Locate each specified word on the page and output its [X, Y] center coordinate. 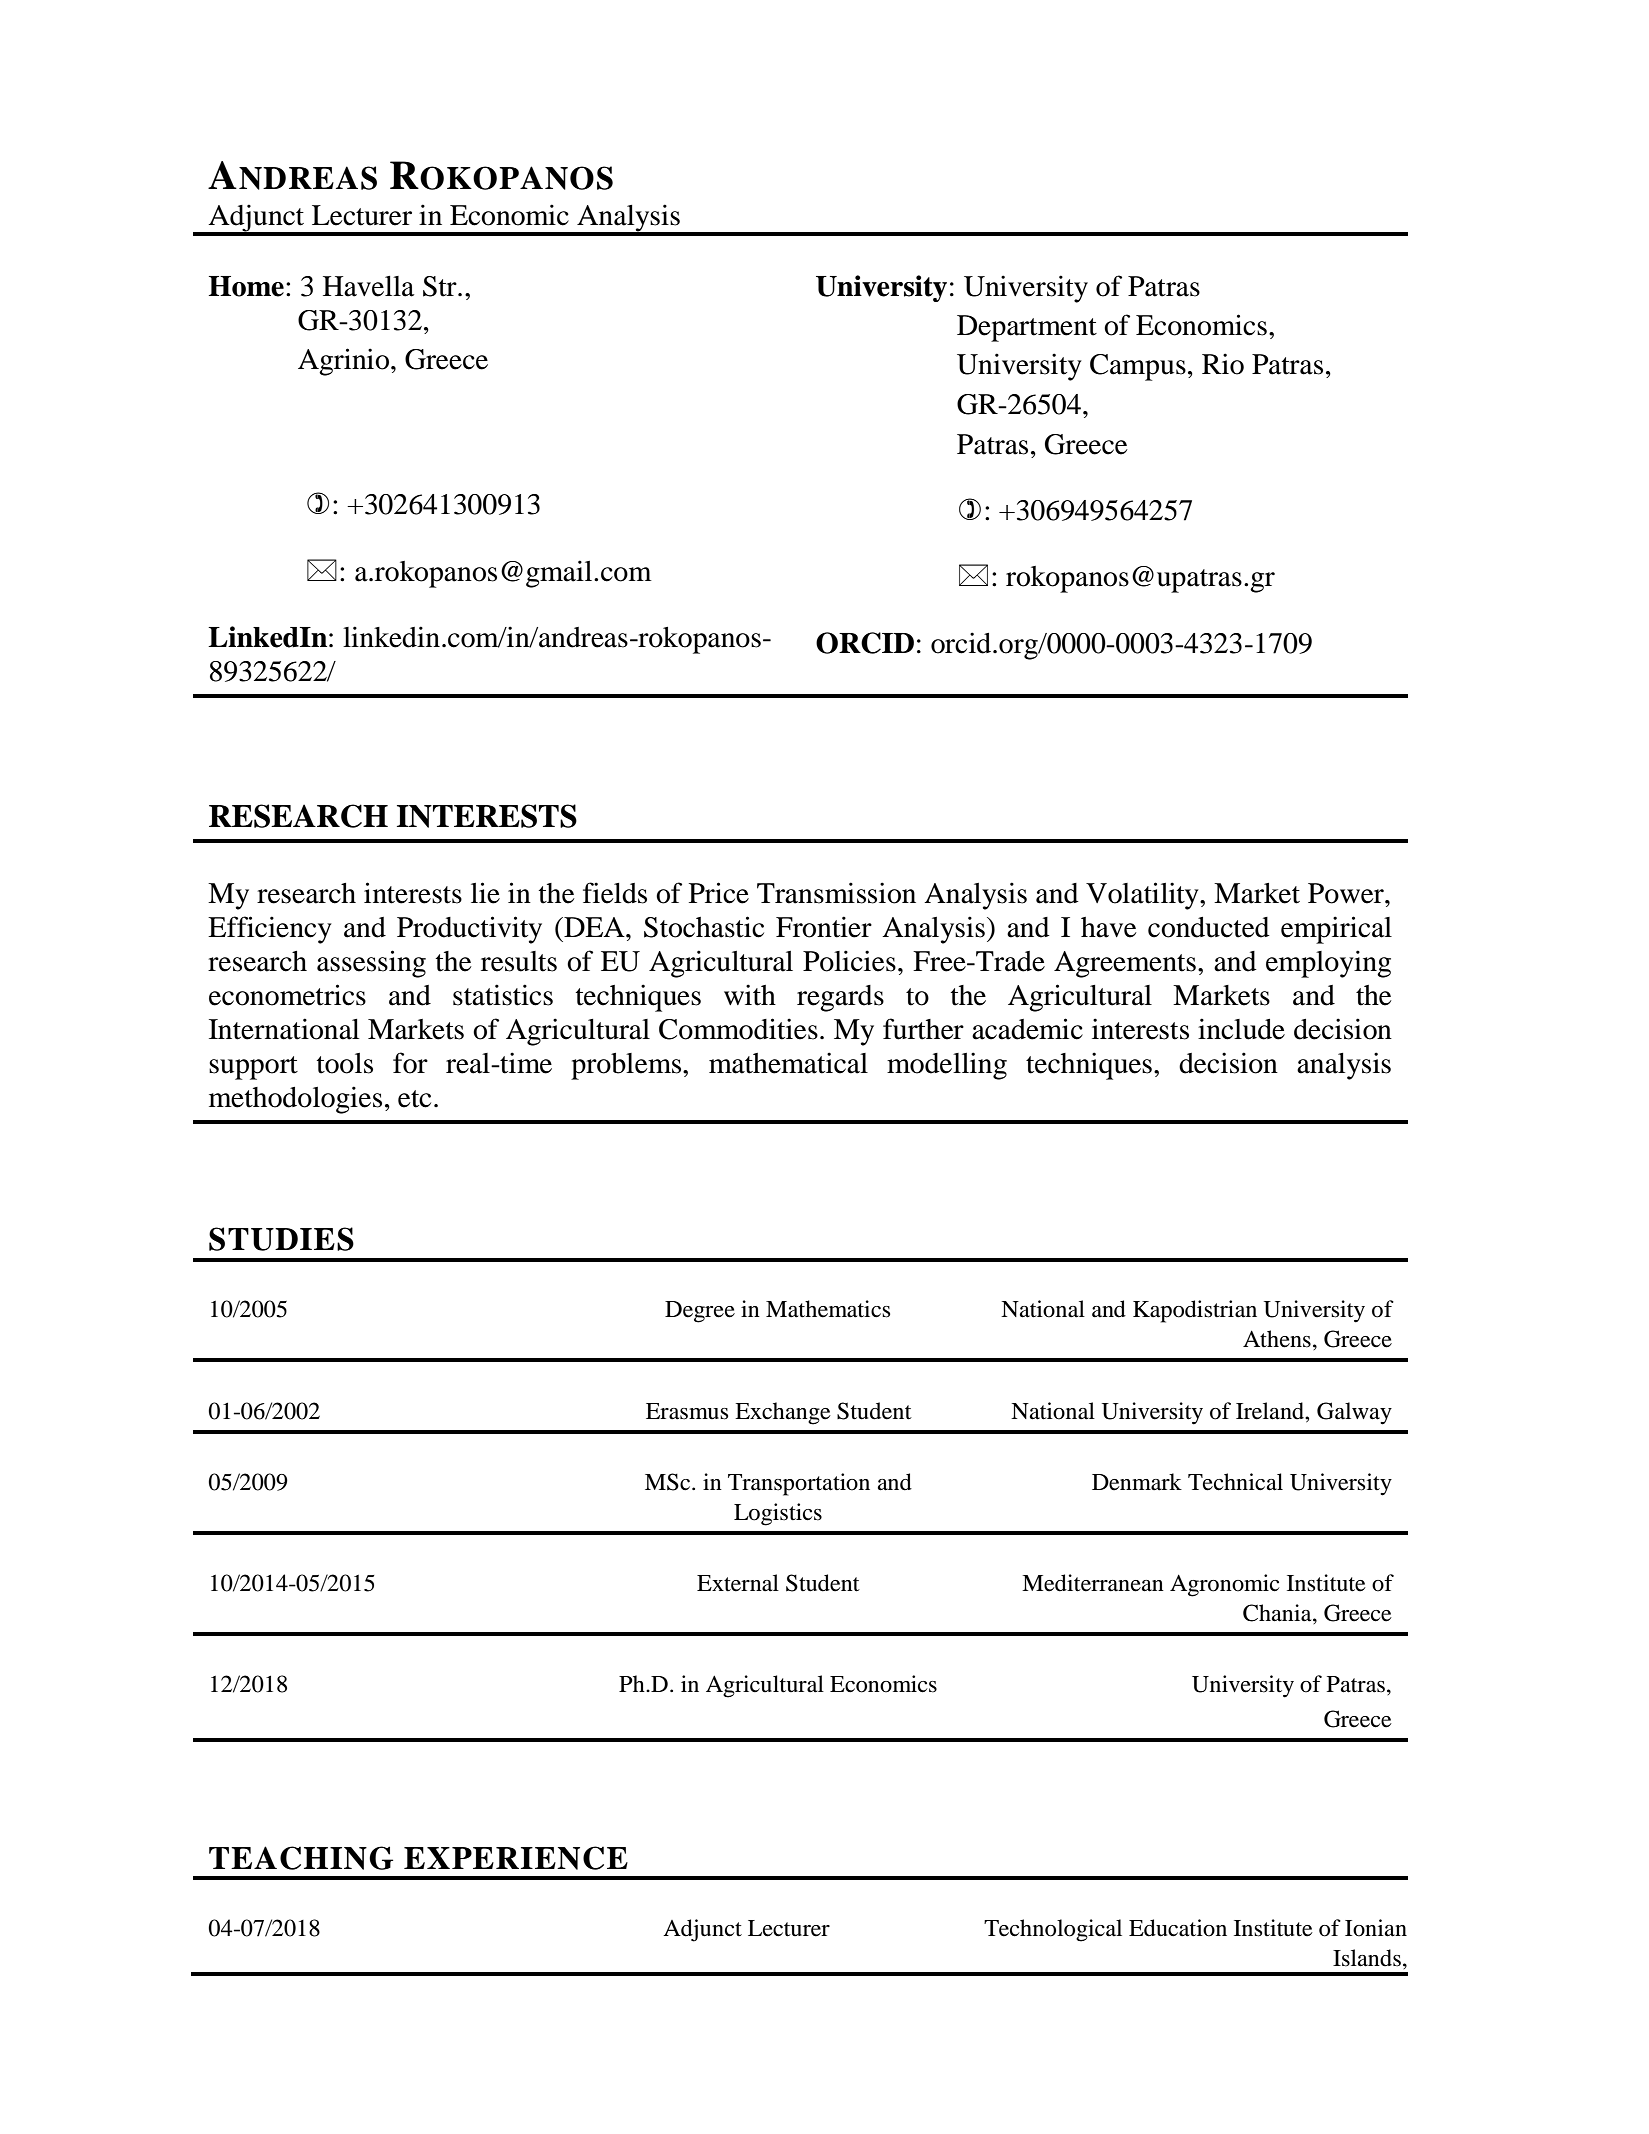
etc [414, 1099]
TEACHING [301, 1858]
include [1241, 1029]
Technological [1053, 1930]
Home [246, 286]
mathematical [788, 1063]
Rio [1223, 364]
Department [1027, 328]
